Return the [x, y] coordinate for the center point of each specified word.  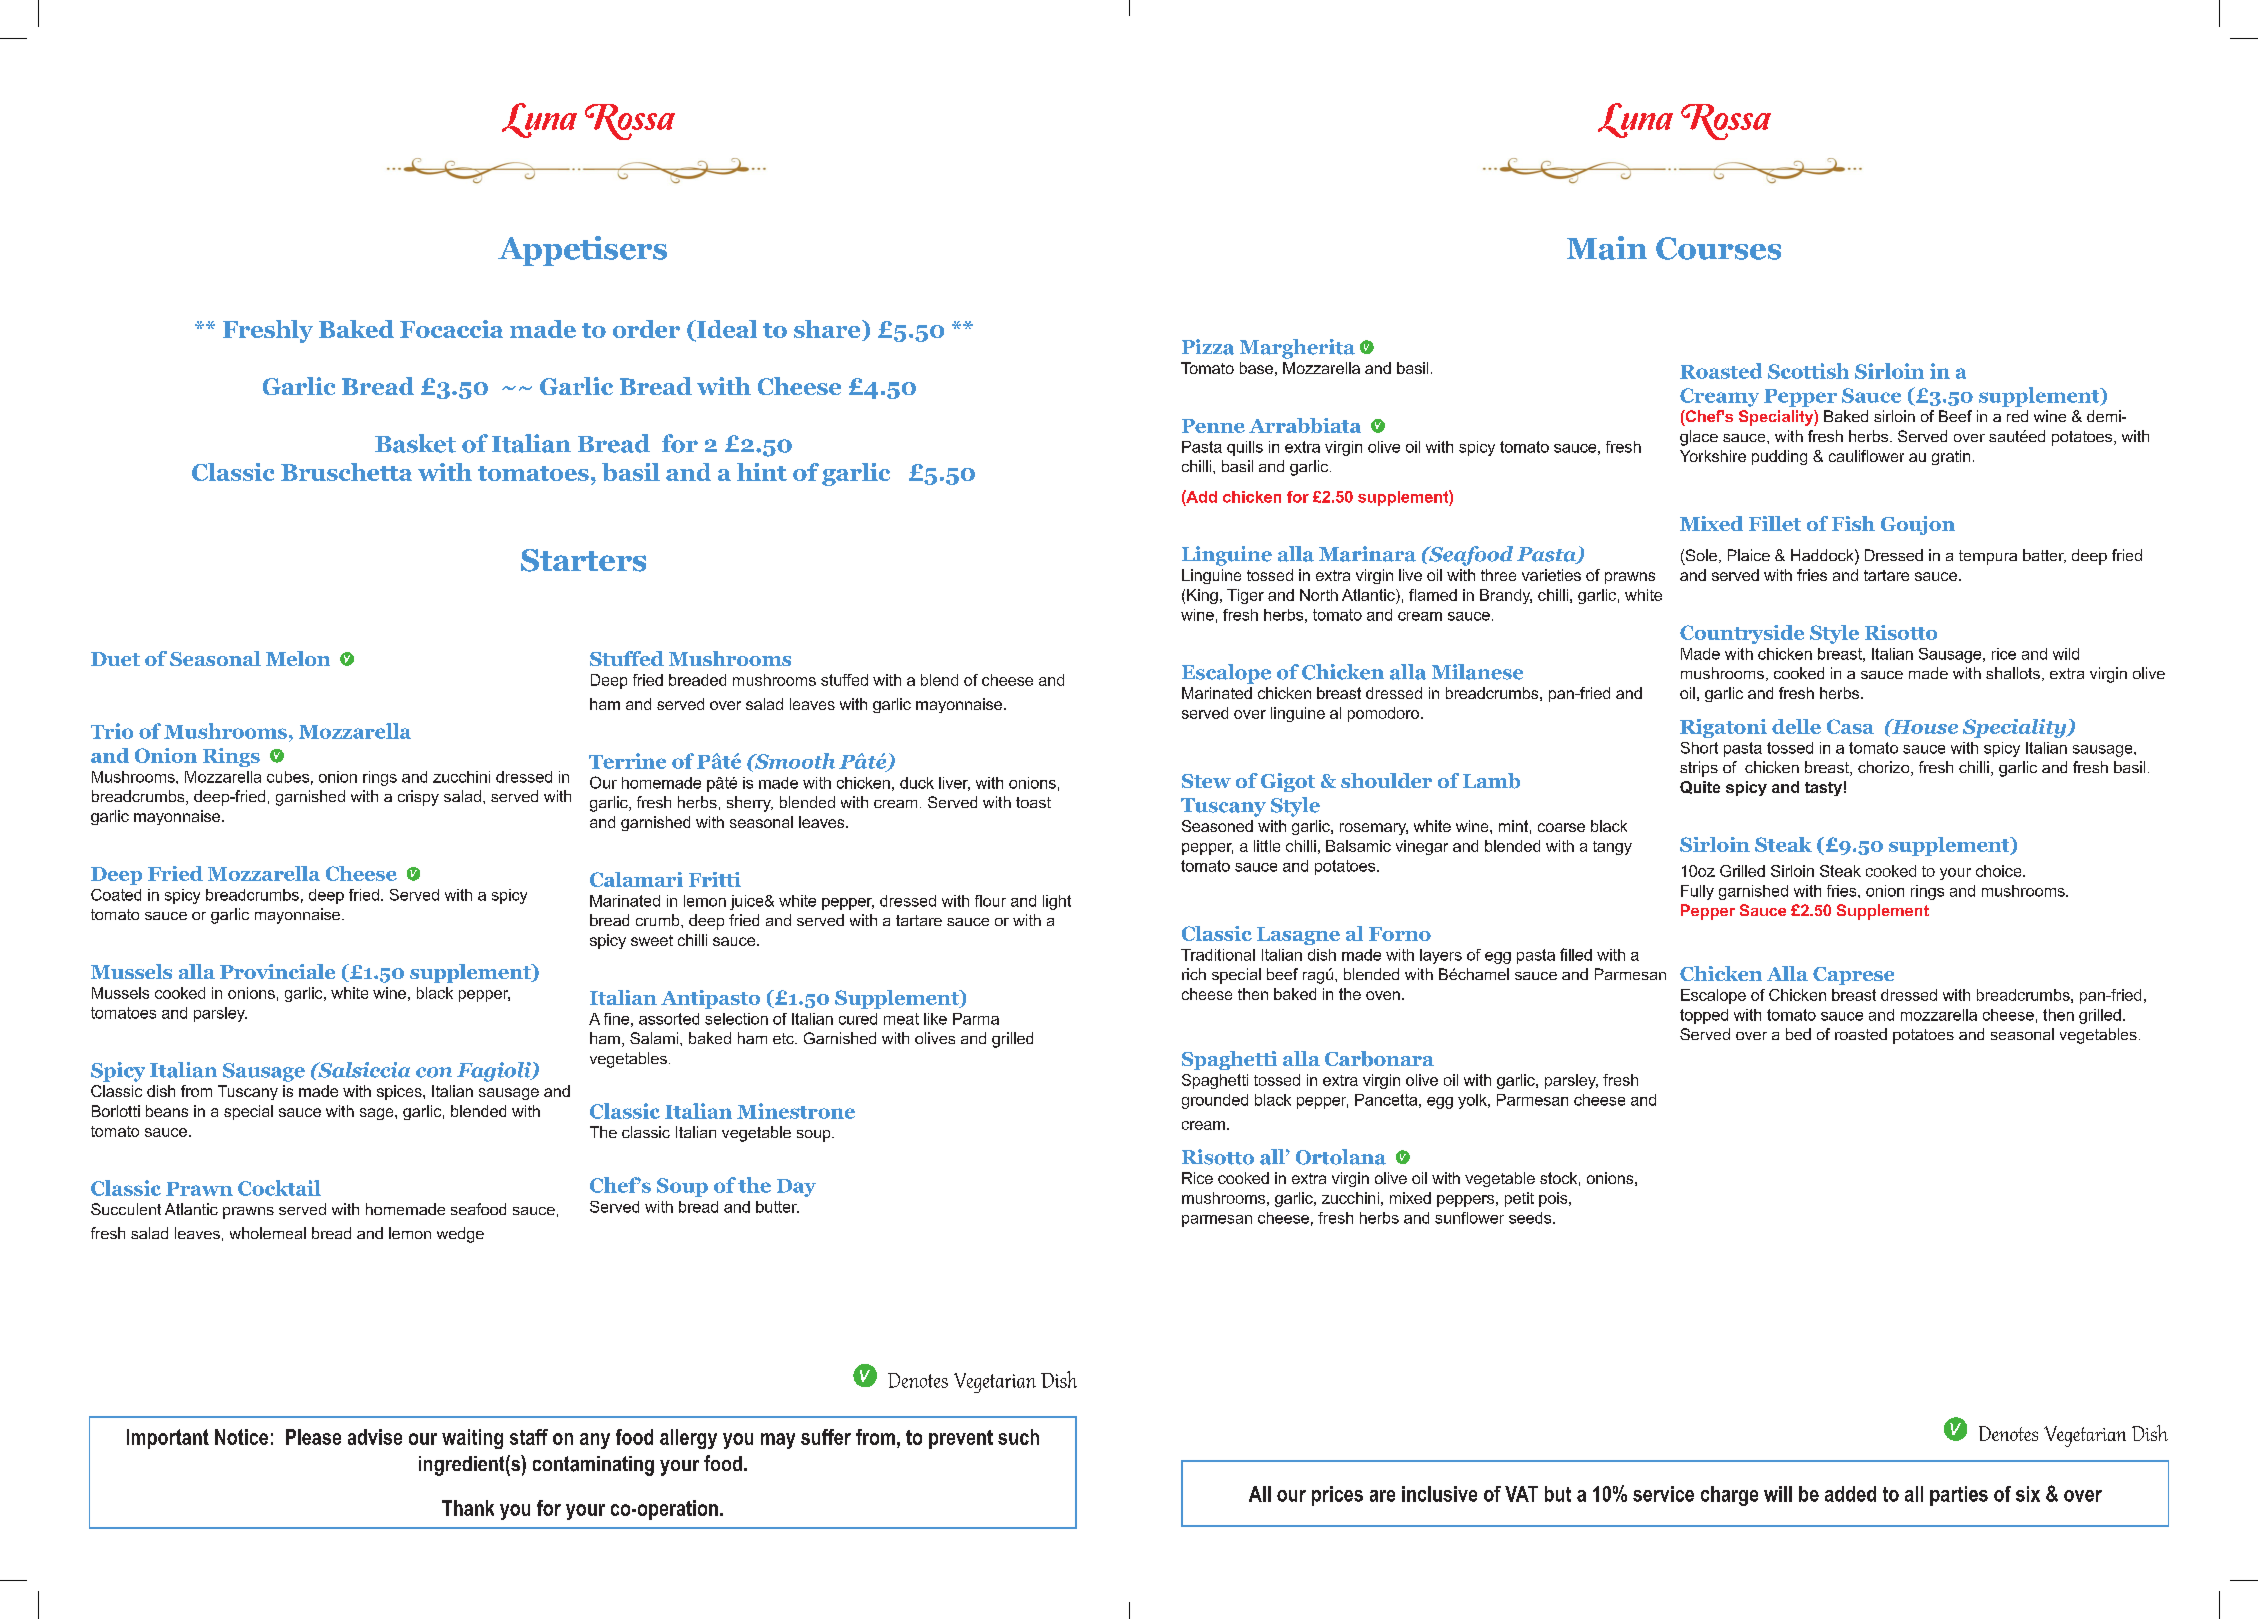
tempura [1988, 557]
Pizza [1208, 347]
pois [1554, 1199]
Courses [1718, 248]
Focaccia [451, 329]
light [1057, 902]
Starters [583, 560]
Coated [116, 895]
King [1202, 596]
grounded [1215, 1101]
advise [375, 1437]
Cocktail [279, 1188]
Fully [1697, 892]
